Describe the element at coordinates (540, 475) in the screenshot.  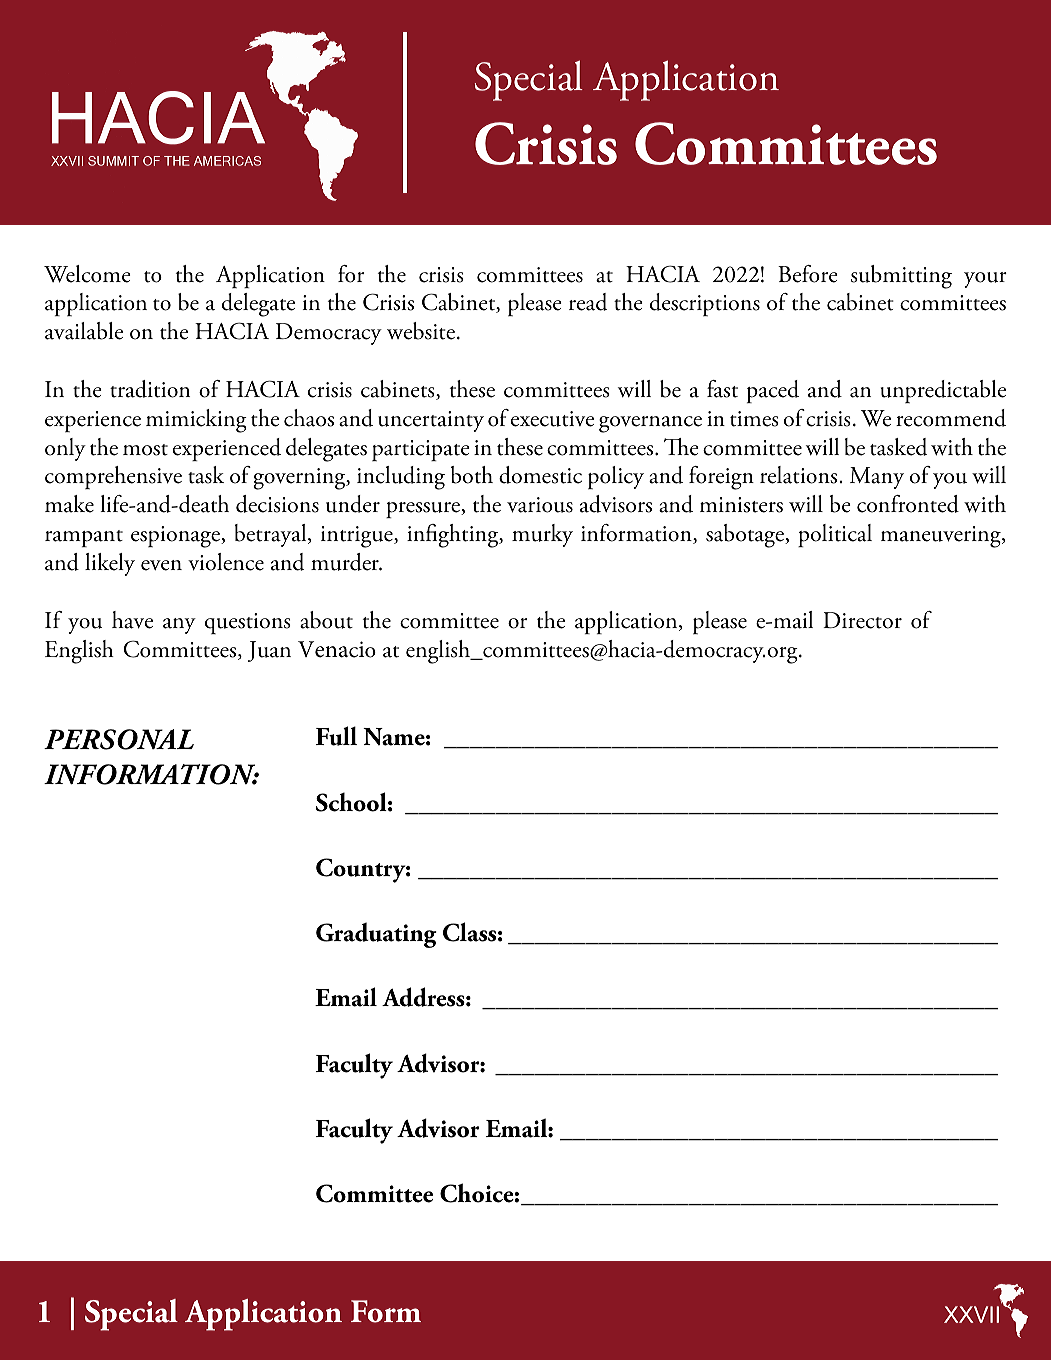
I see `domestic` at that location.
